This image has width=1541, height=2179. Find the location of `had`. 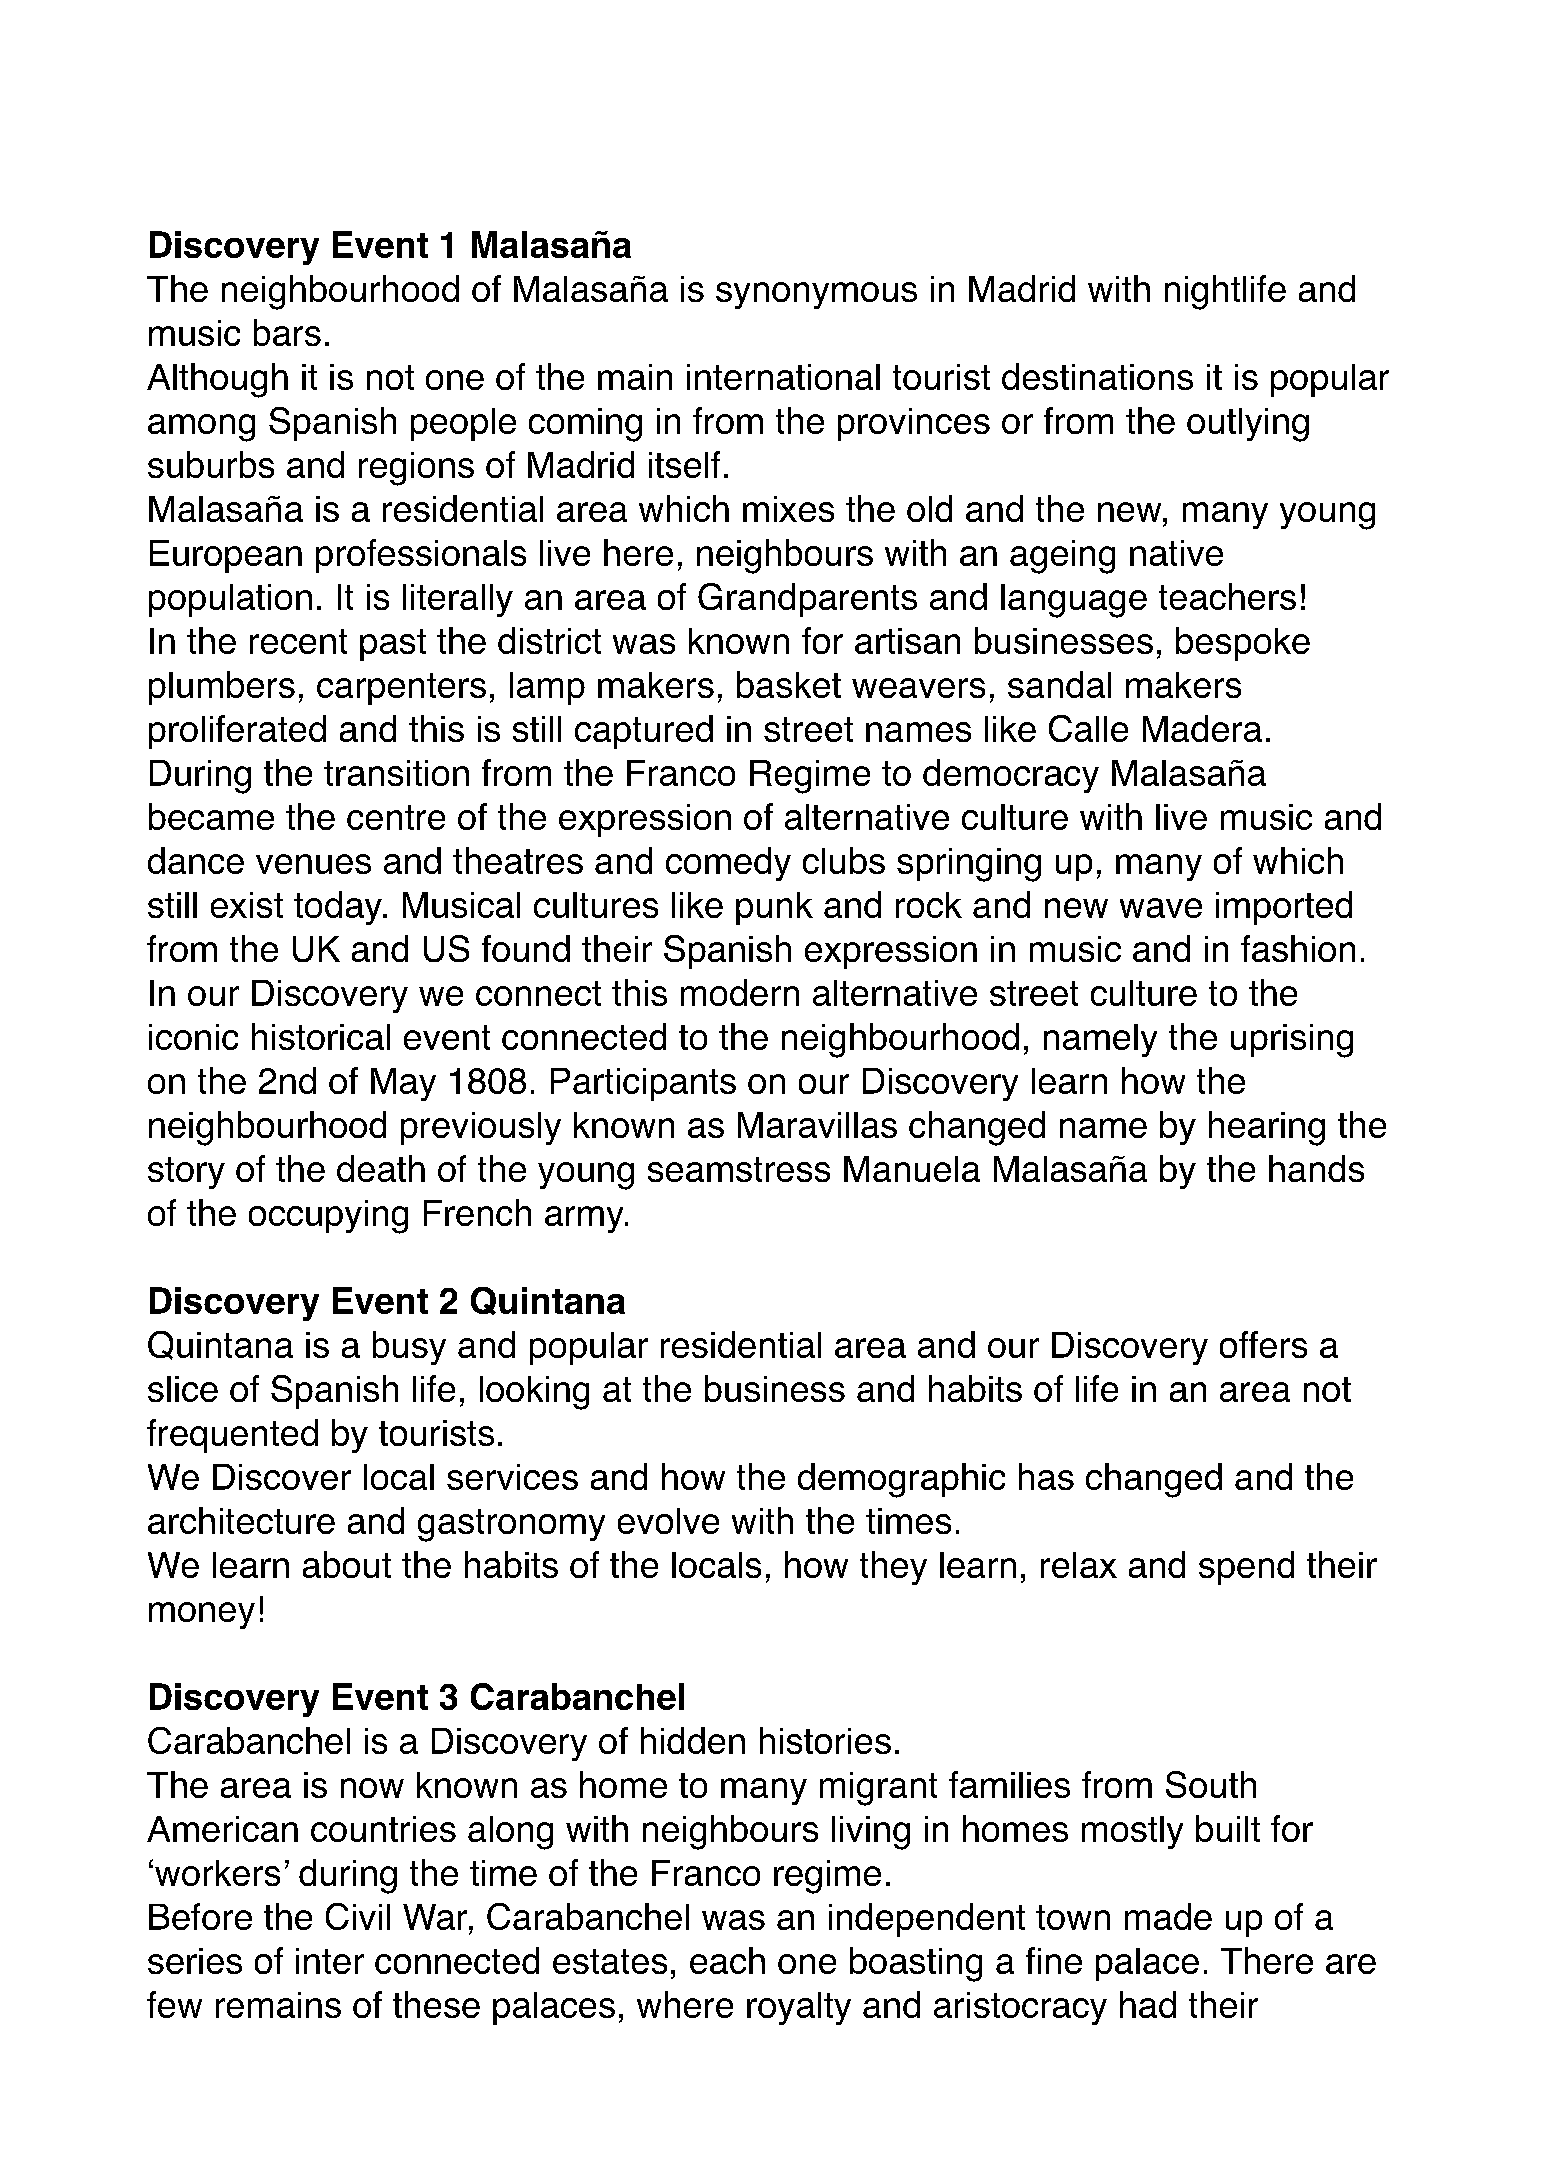

had is located at coordinates (1148, 2004).
